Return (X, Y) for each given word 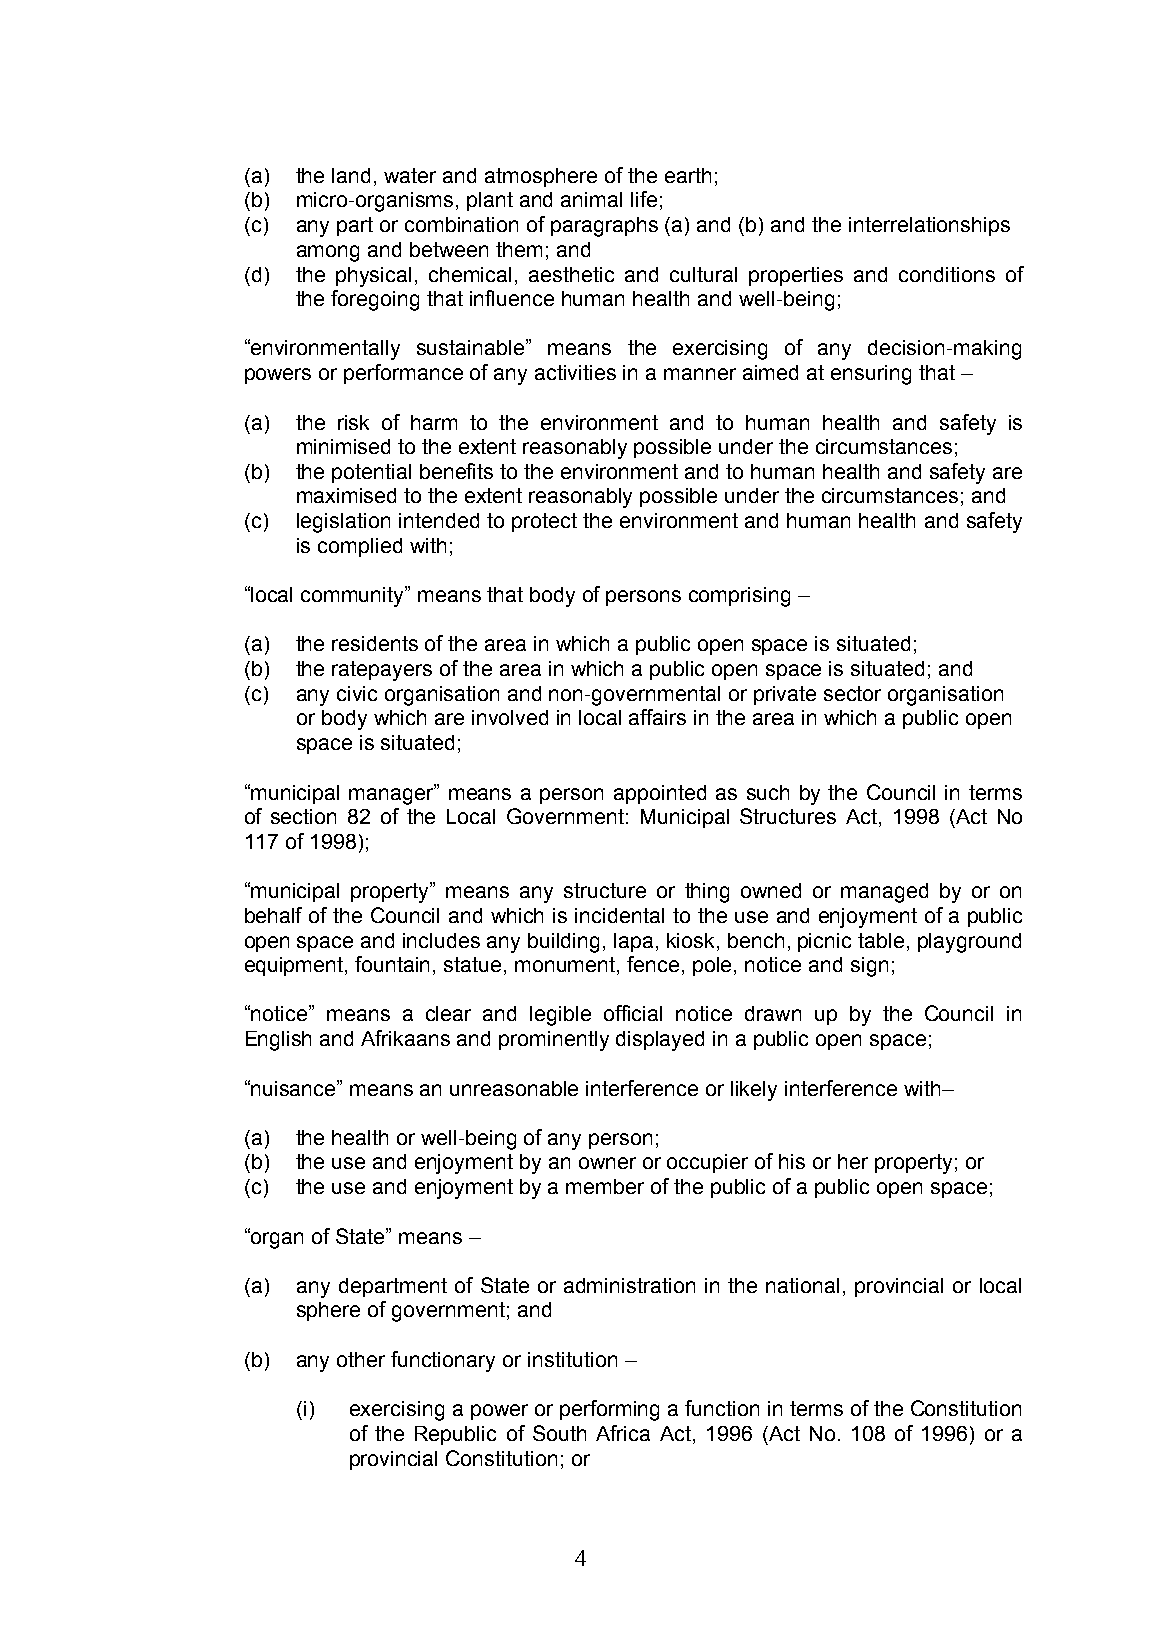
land (351, 175)
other (361, 1359)
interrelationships (929, 226)
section (303, 816)
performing (609, 1410)
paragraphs (604, 227)
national (802, 1285)
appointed (660, 794)
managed (884, 893)
